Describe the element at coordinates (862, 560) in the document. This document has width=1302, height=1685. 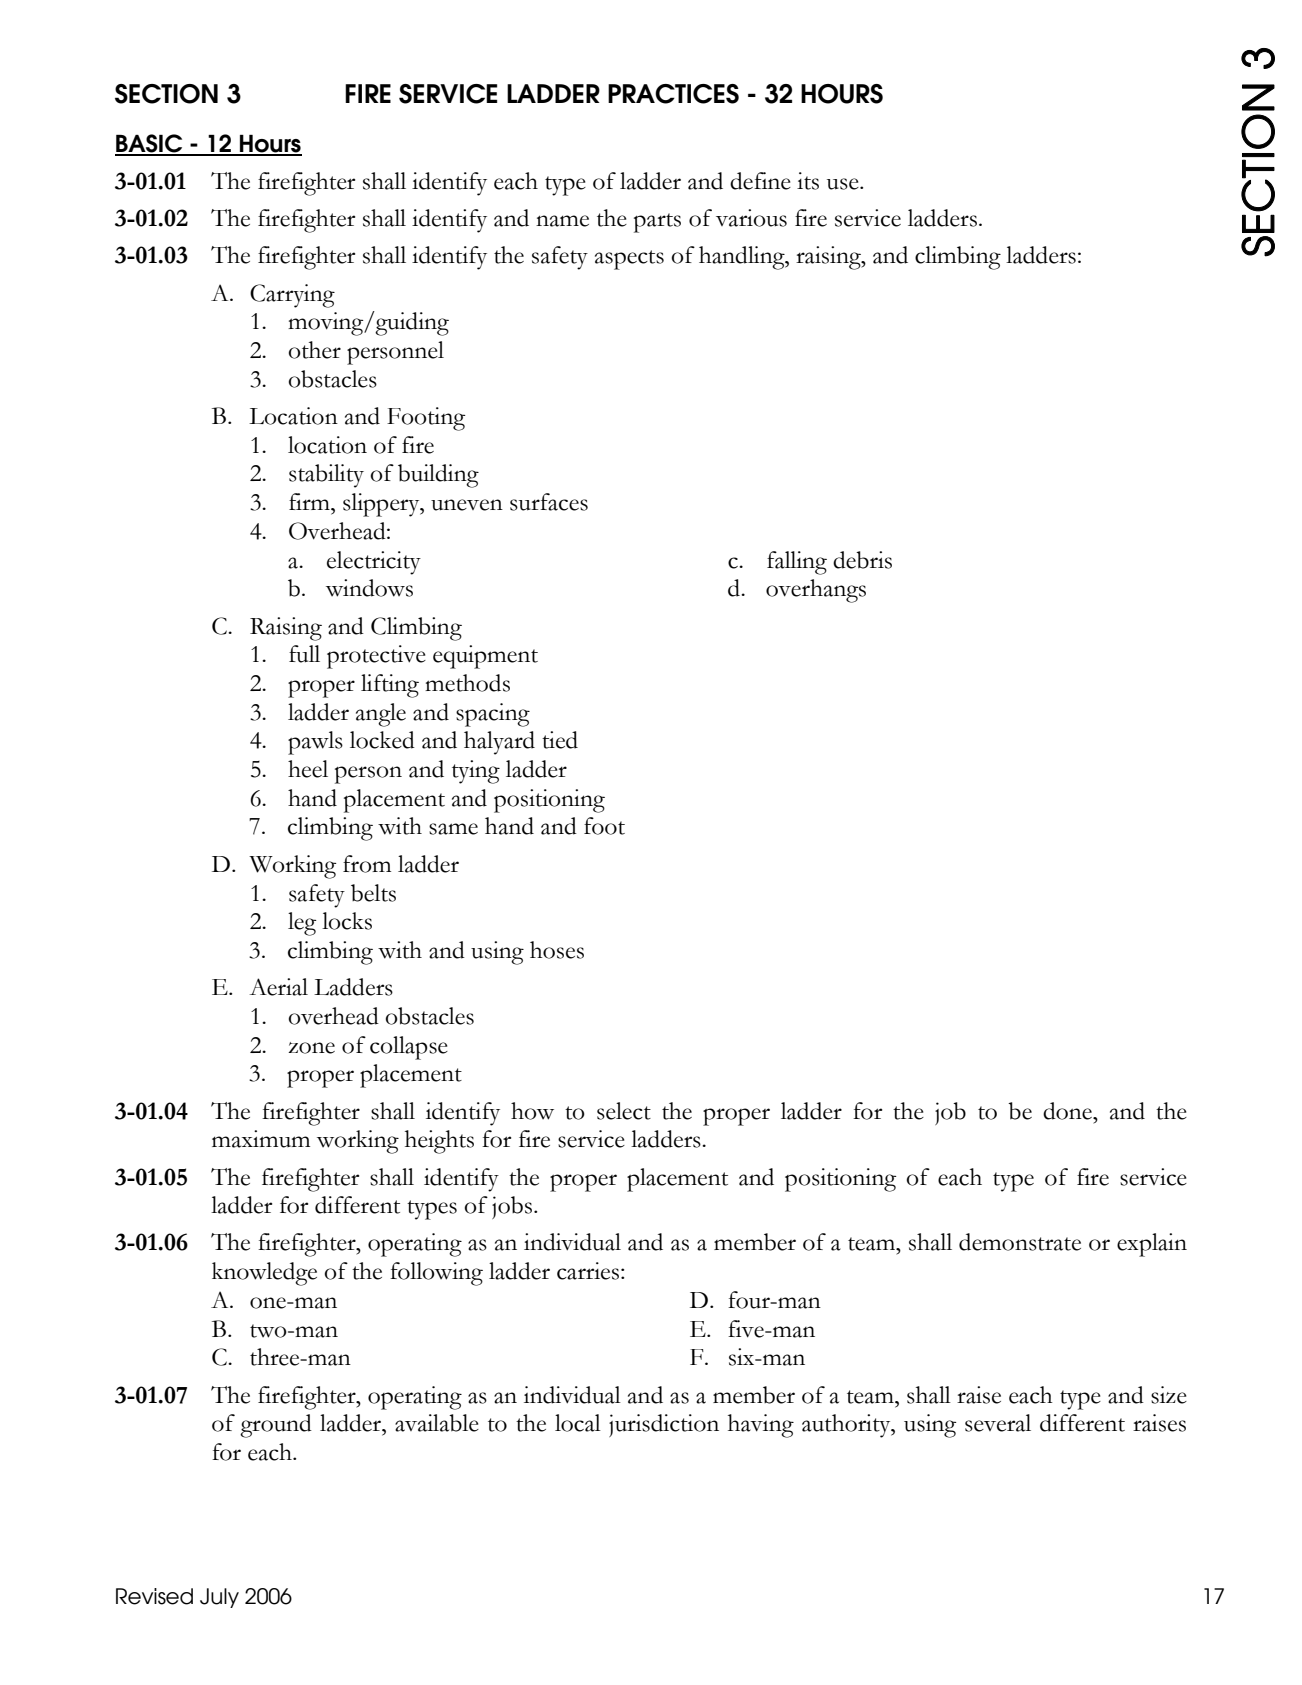
I see `debris` at that location.
